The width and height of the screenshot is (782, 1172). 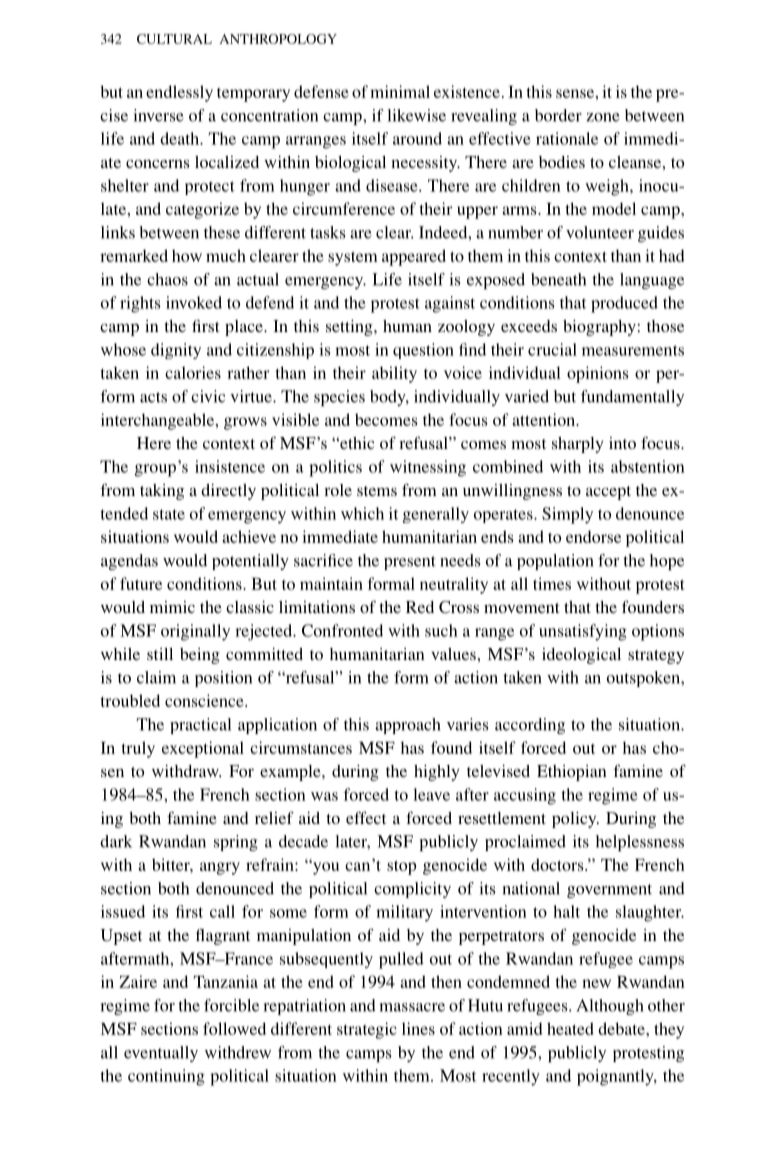 I want to click on ability, so click(x=394, y=374).
